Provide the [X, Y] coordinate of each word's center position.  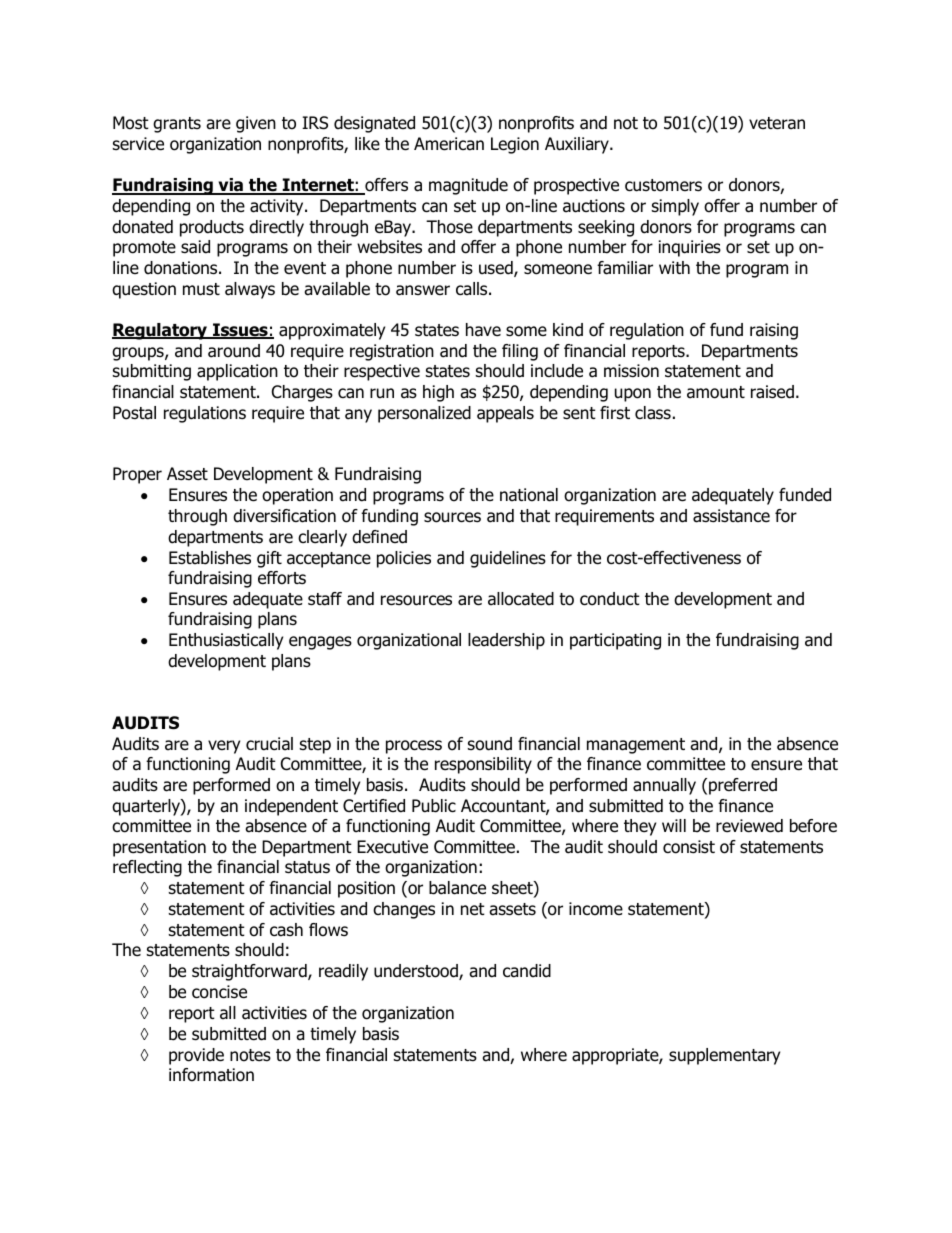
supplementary [724, 1056]
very [224, 747]
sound [490, 744]
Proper [137, 475]
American [449, 144]
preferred [743, 786]
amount [716, 392]
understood [417, 972]
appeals [505, 414]
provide [196, 1056]
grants [177, 125]
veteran [777, 123]
